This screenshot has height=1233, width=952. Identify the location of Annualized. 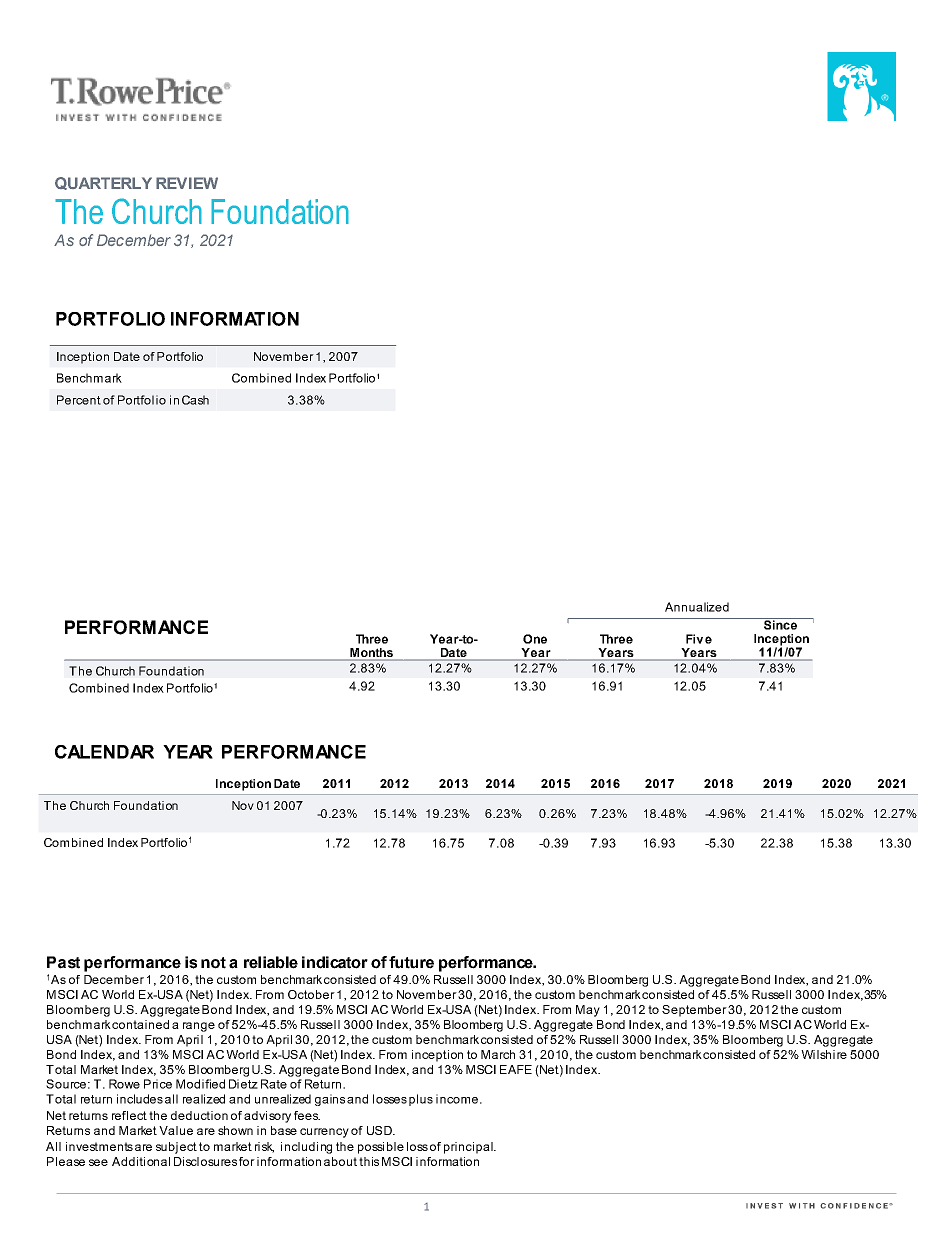
(697, 607).
